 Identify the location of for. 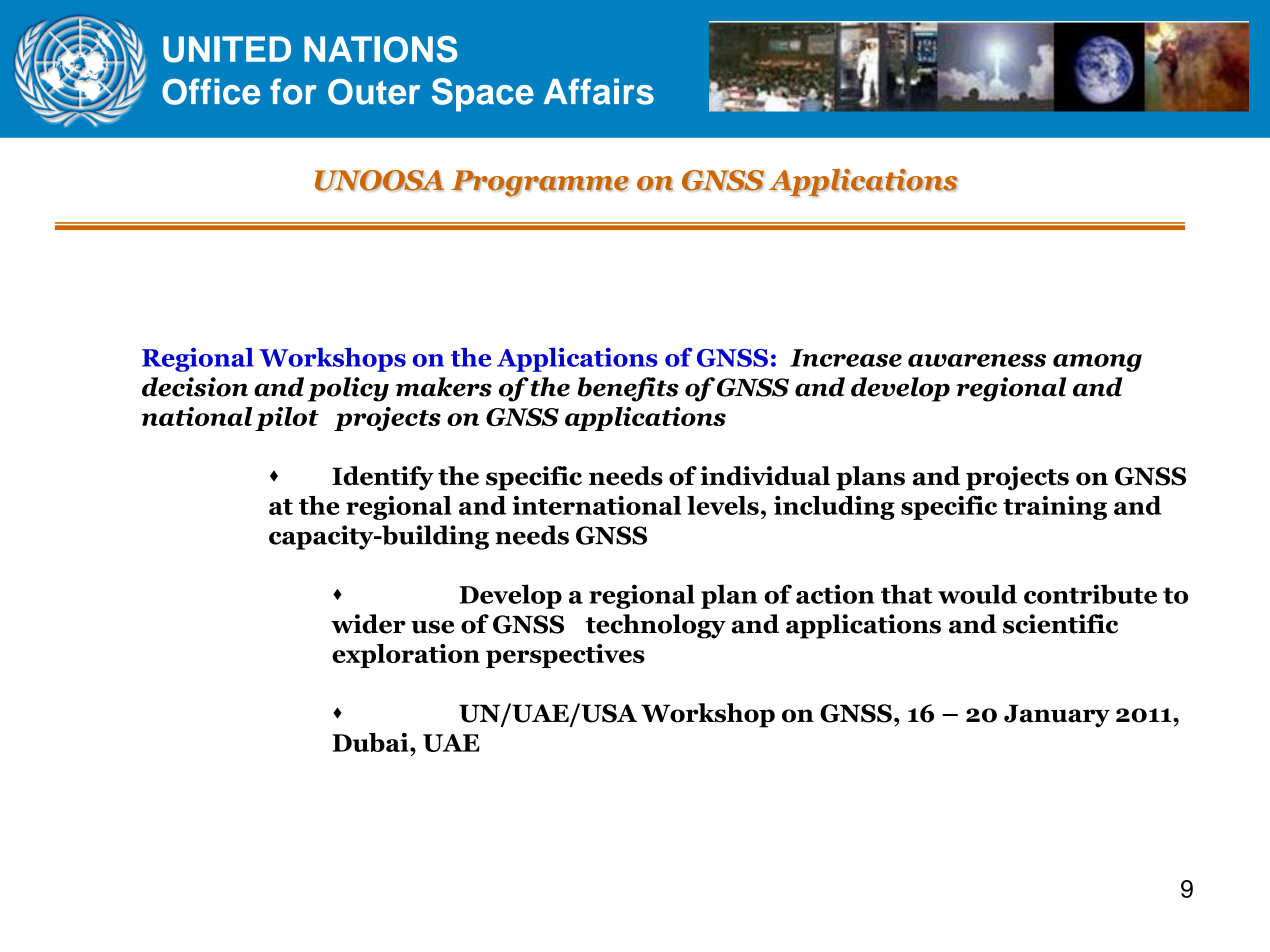
(293, 91).
